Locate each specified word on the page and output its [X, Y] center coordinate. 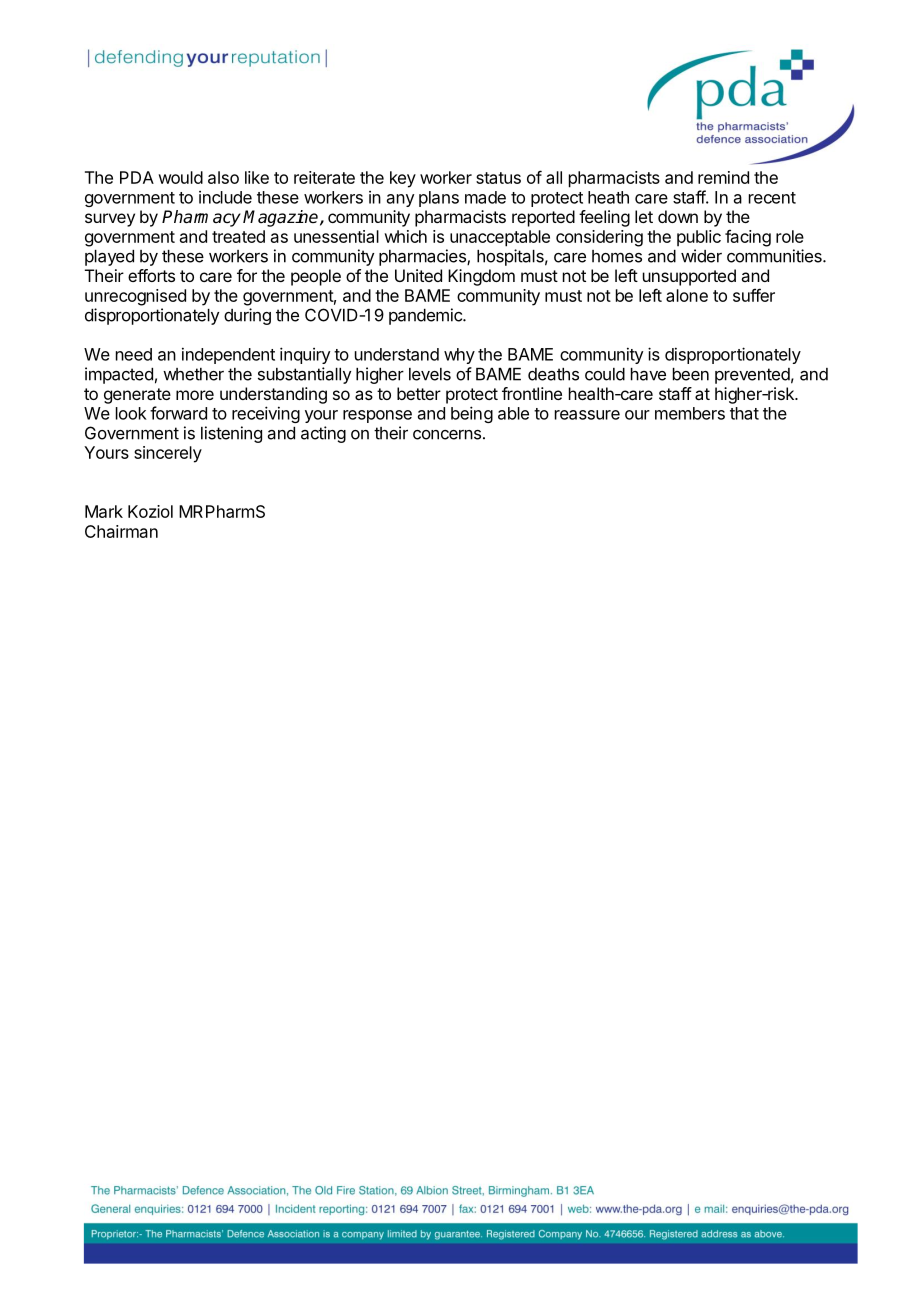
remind [723, 177]
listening [231, 434]
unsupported [689, 277]
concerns [447, 435]
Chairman [121, 531]
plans [439, 199]
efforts [151, 275]
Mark [104, 511]
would [180, 177]
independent [228, 355]
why [459, 356]
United [418, 275]
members [690, 413]
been [691, 374]
